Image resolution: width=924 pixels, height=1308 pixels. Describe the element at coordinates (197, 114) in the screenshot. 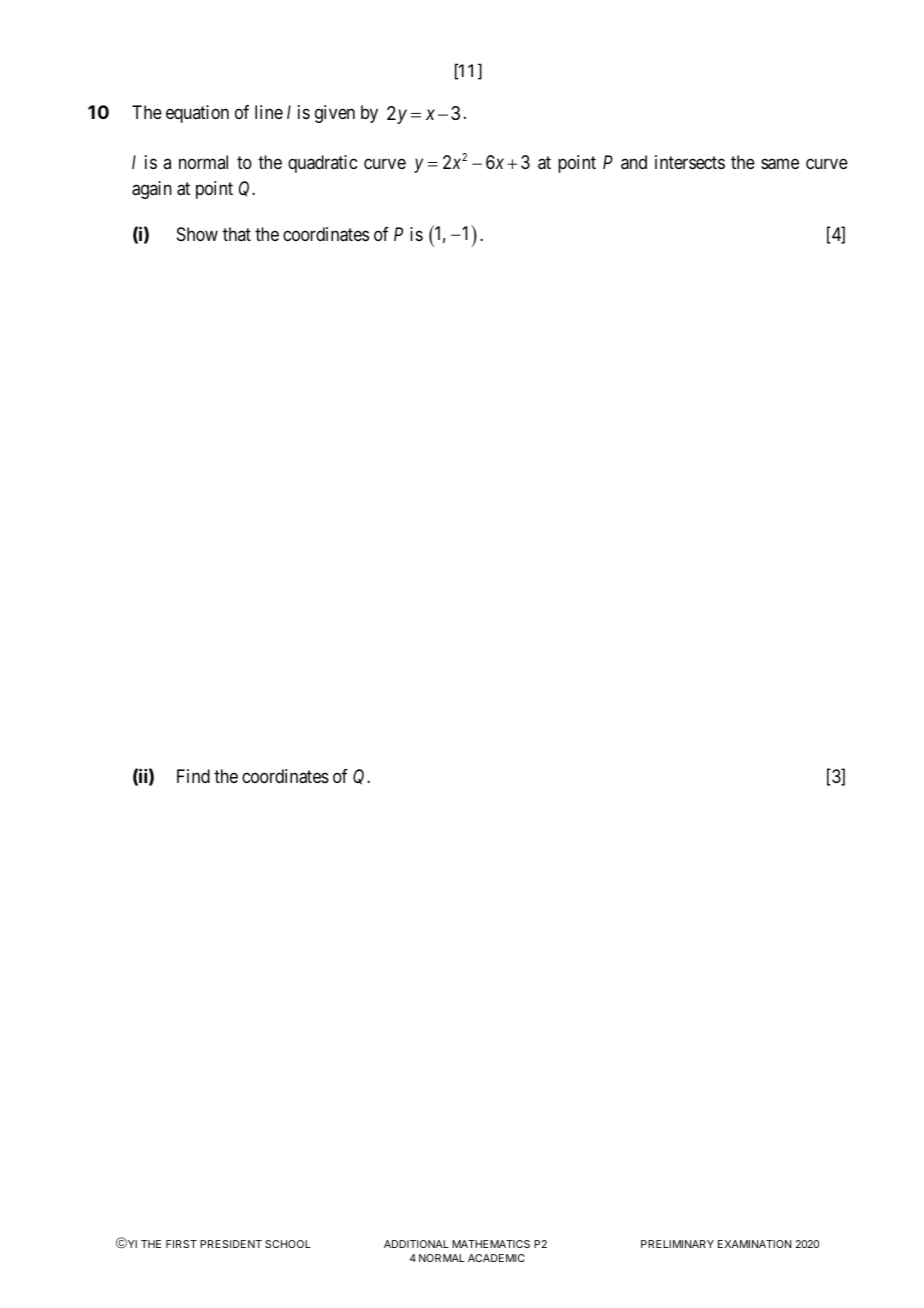

I see `equation` at that location.
